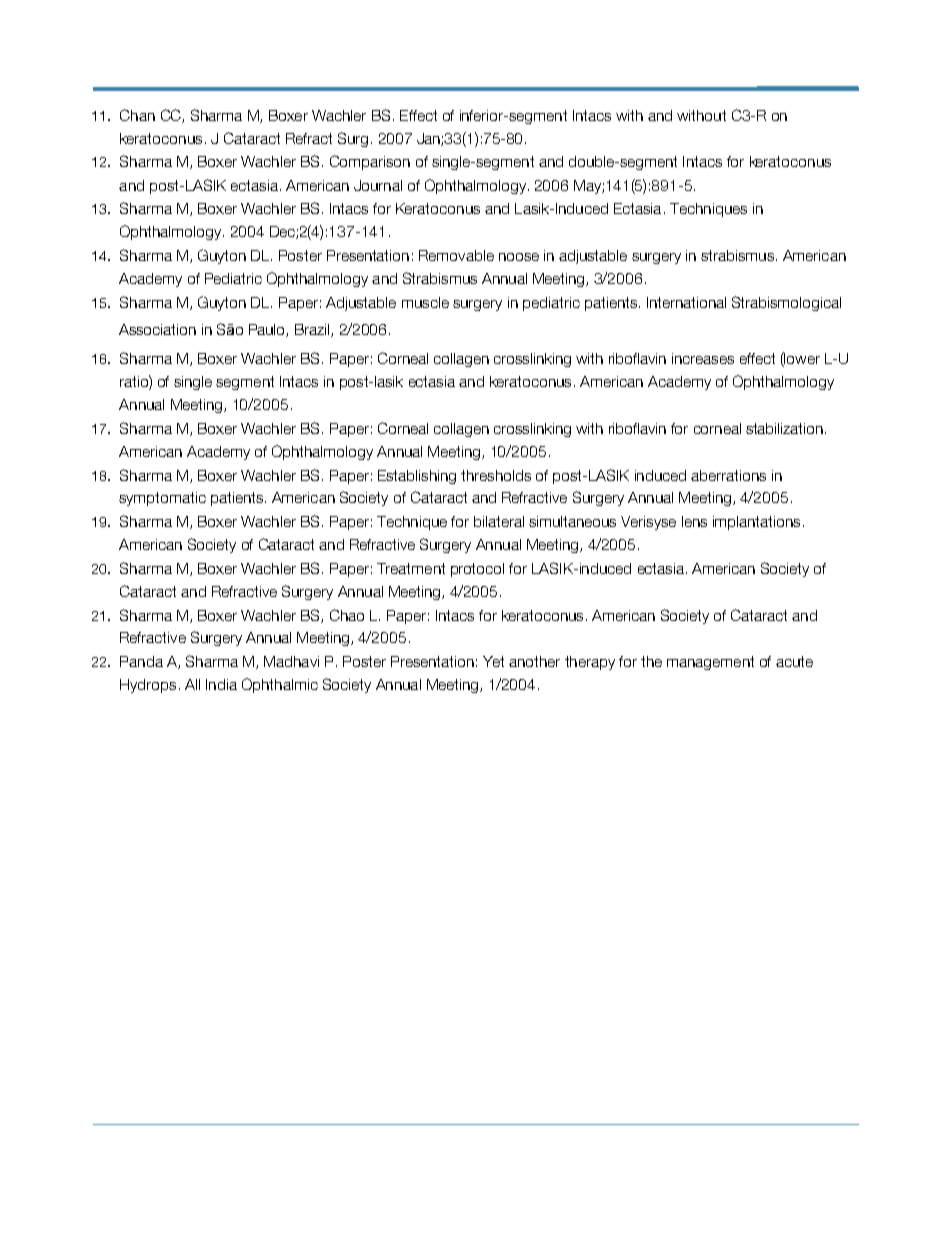  Describe the element at coordinates (137, 115) in the screenshot. I see `Chan` at that location.
